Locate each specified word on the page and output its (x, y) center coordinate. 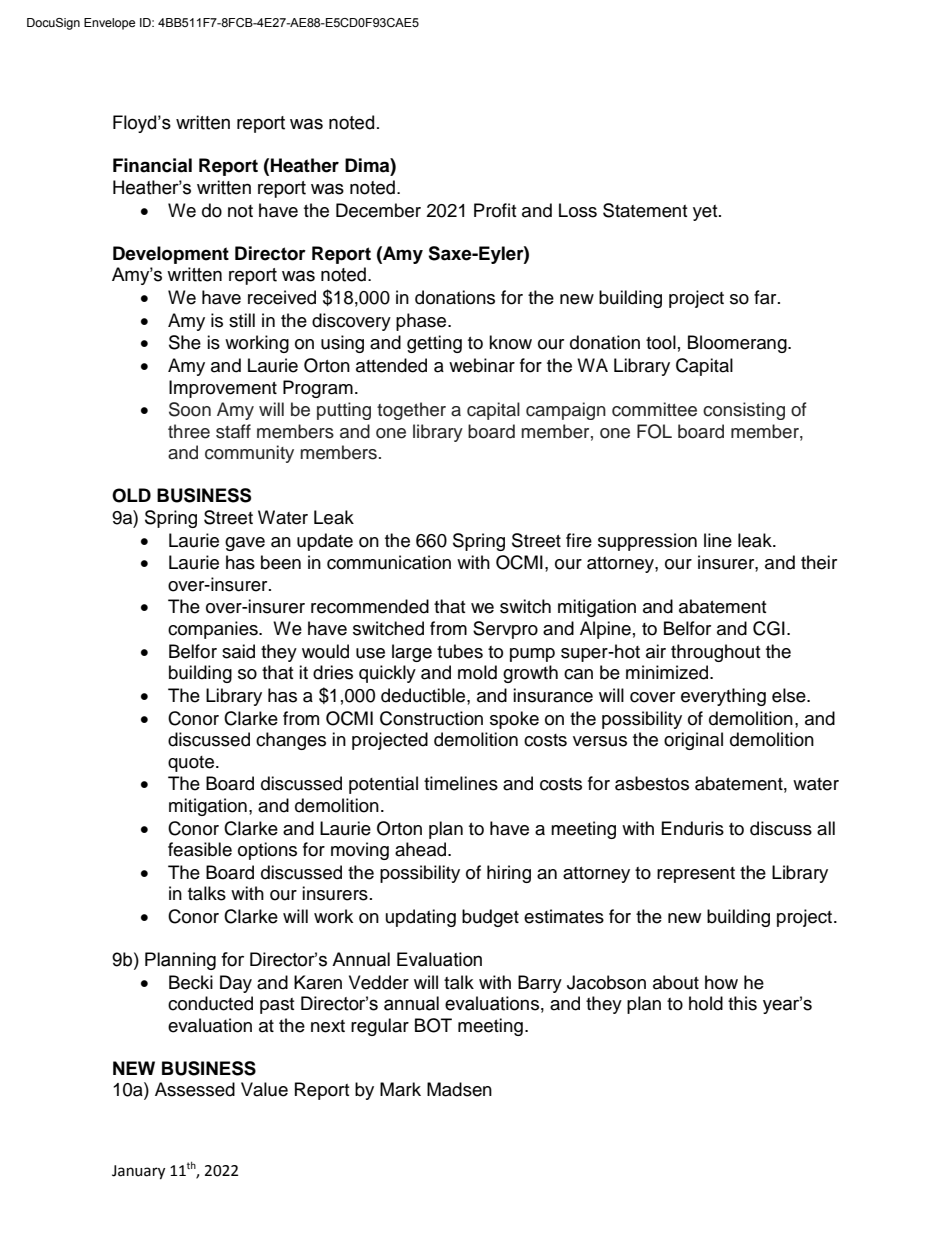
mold (477, 672)
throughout (715, 653)
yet (706, 213)
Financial (152, 165)
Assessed (195, 1089)
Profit (495, 210)
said (238, 651)
